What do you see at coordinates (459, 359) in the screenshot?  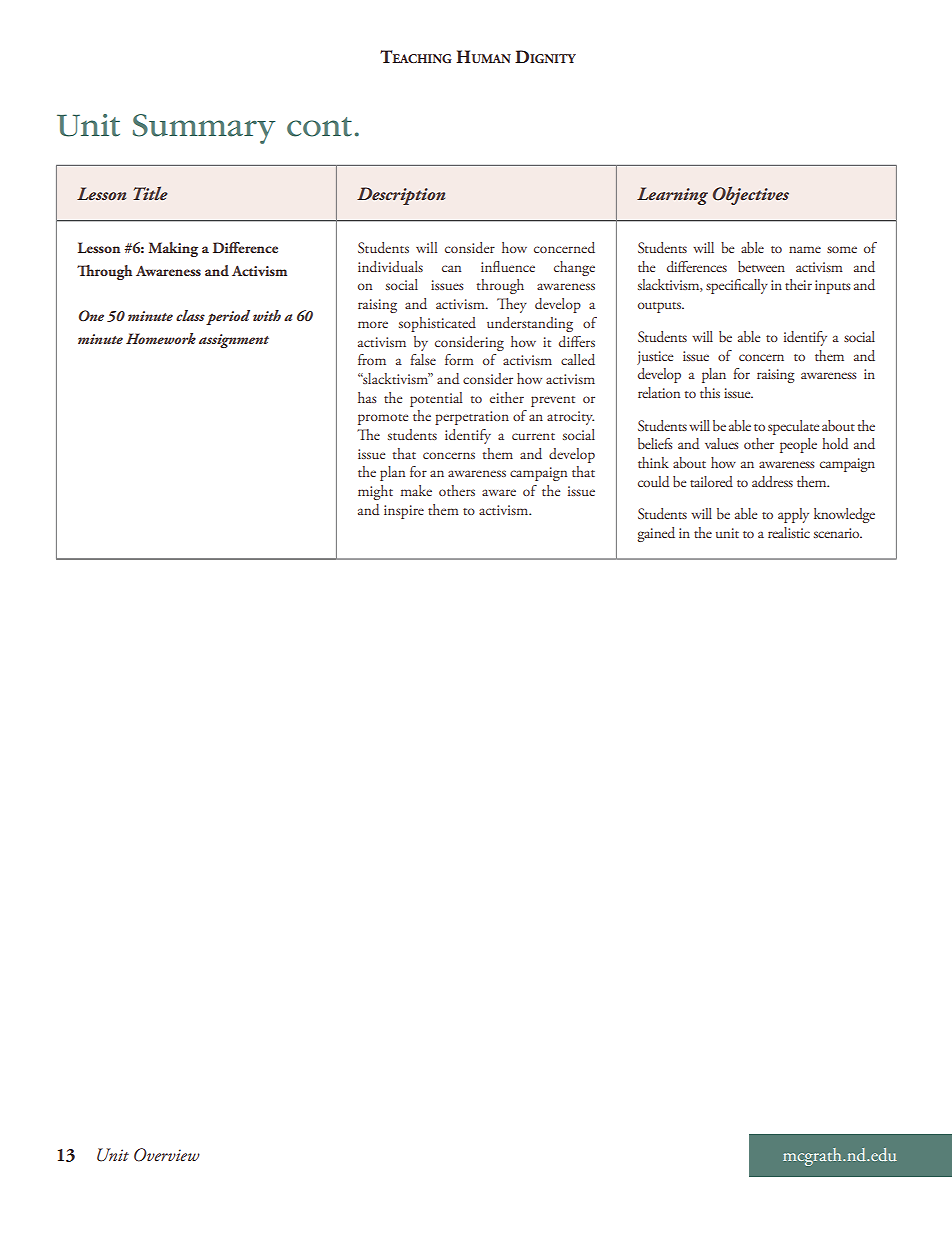 I see `form` at bounding box center [459, 359].
